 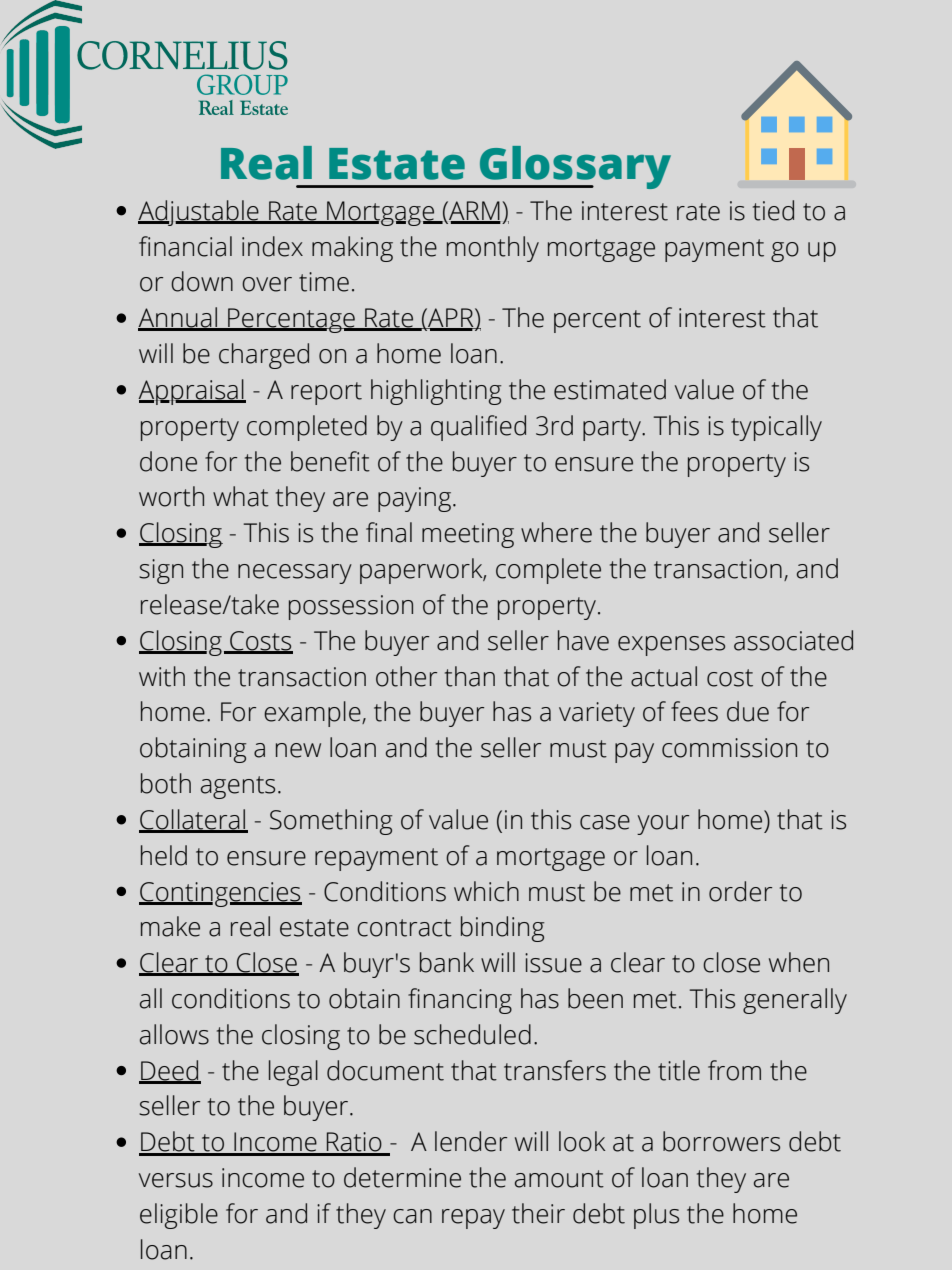 What do you see at coordinates (776, 428) in the screenshot?
I see `typically` at bounding box center [776, 428].
